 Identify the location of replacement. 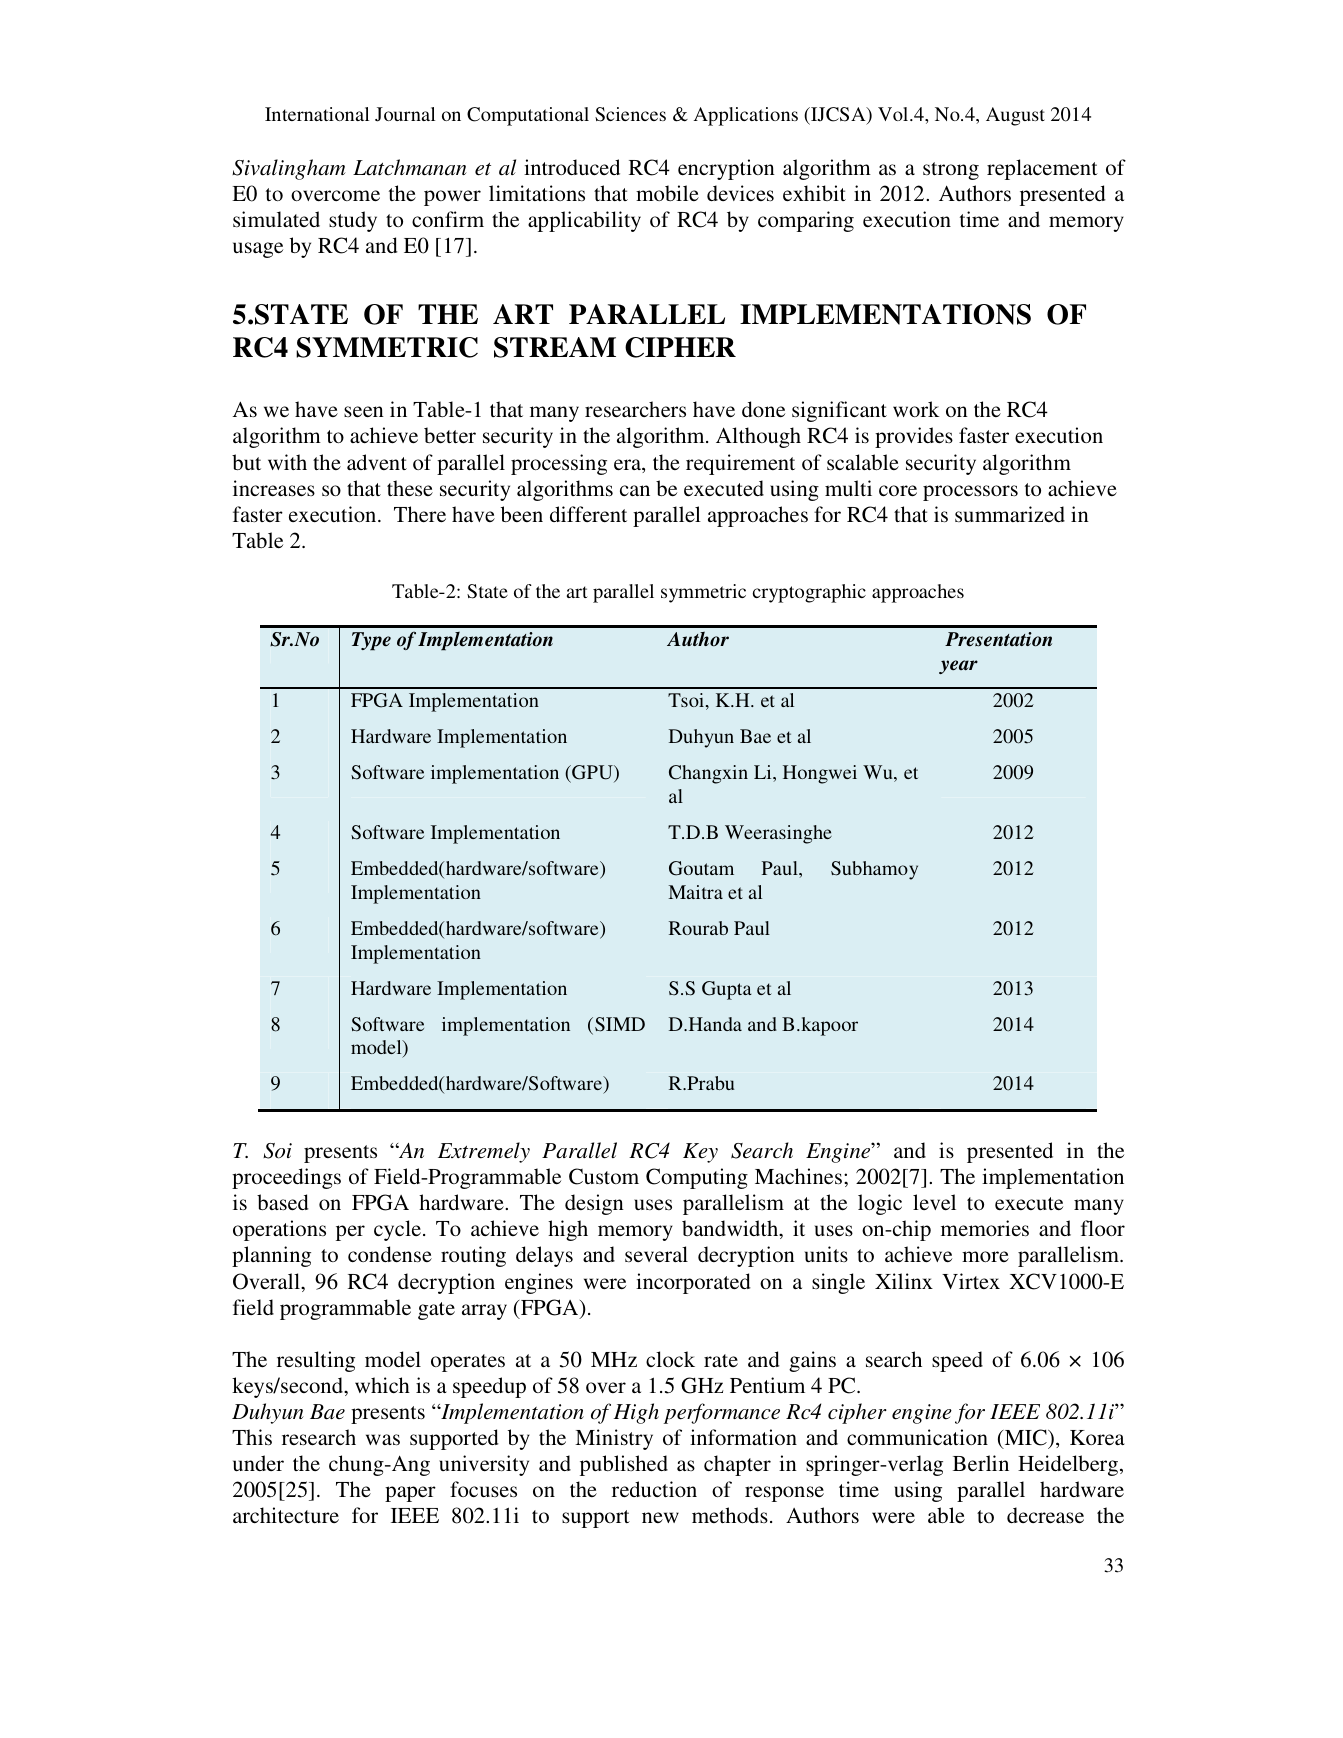
(1042, 169).
